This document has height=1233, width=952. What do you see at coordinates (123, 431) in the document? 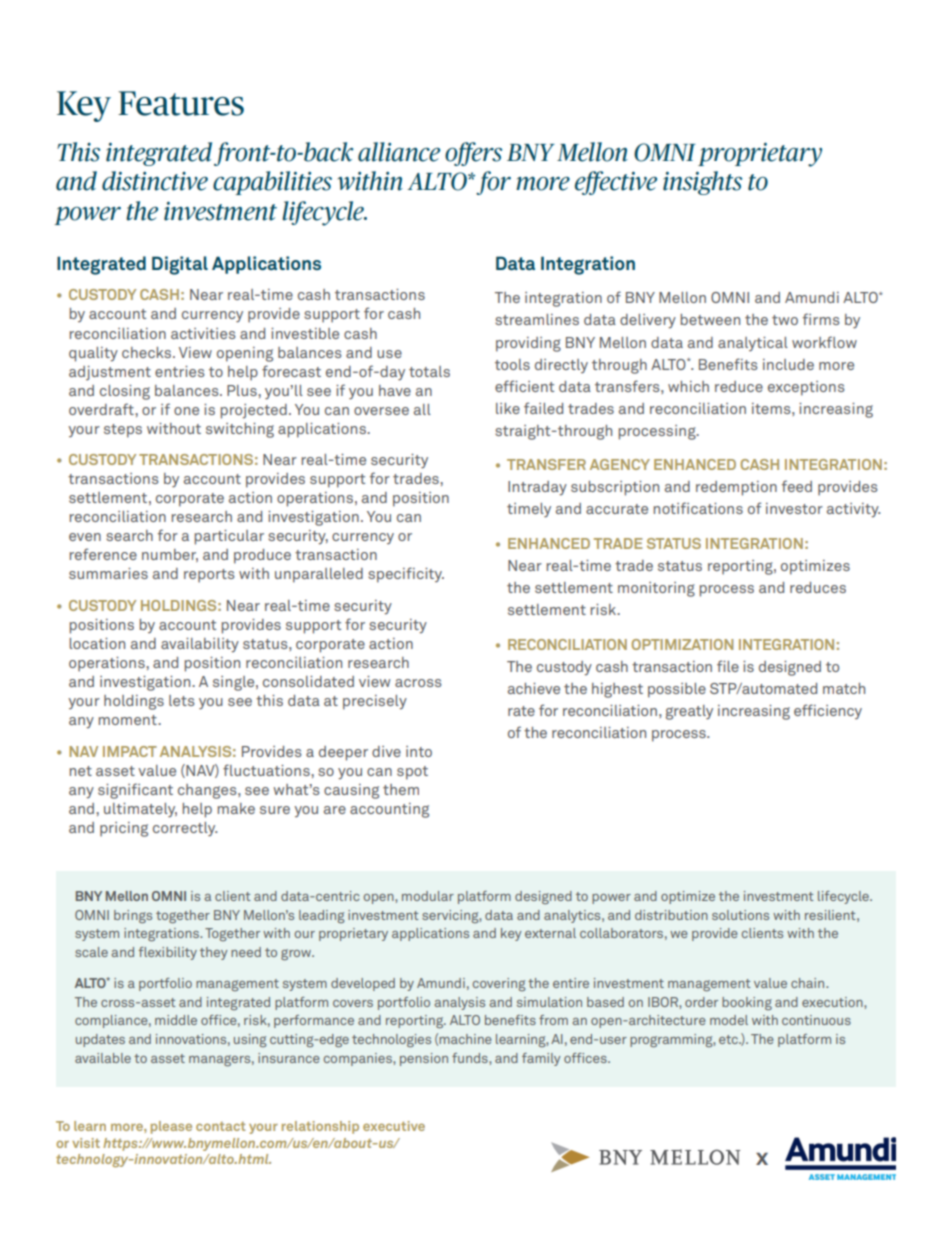
I see `steps` at bounding box center [123, 431].
